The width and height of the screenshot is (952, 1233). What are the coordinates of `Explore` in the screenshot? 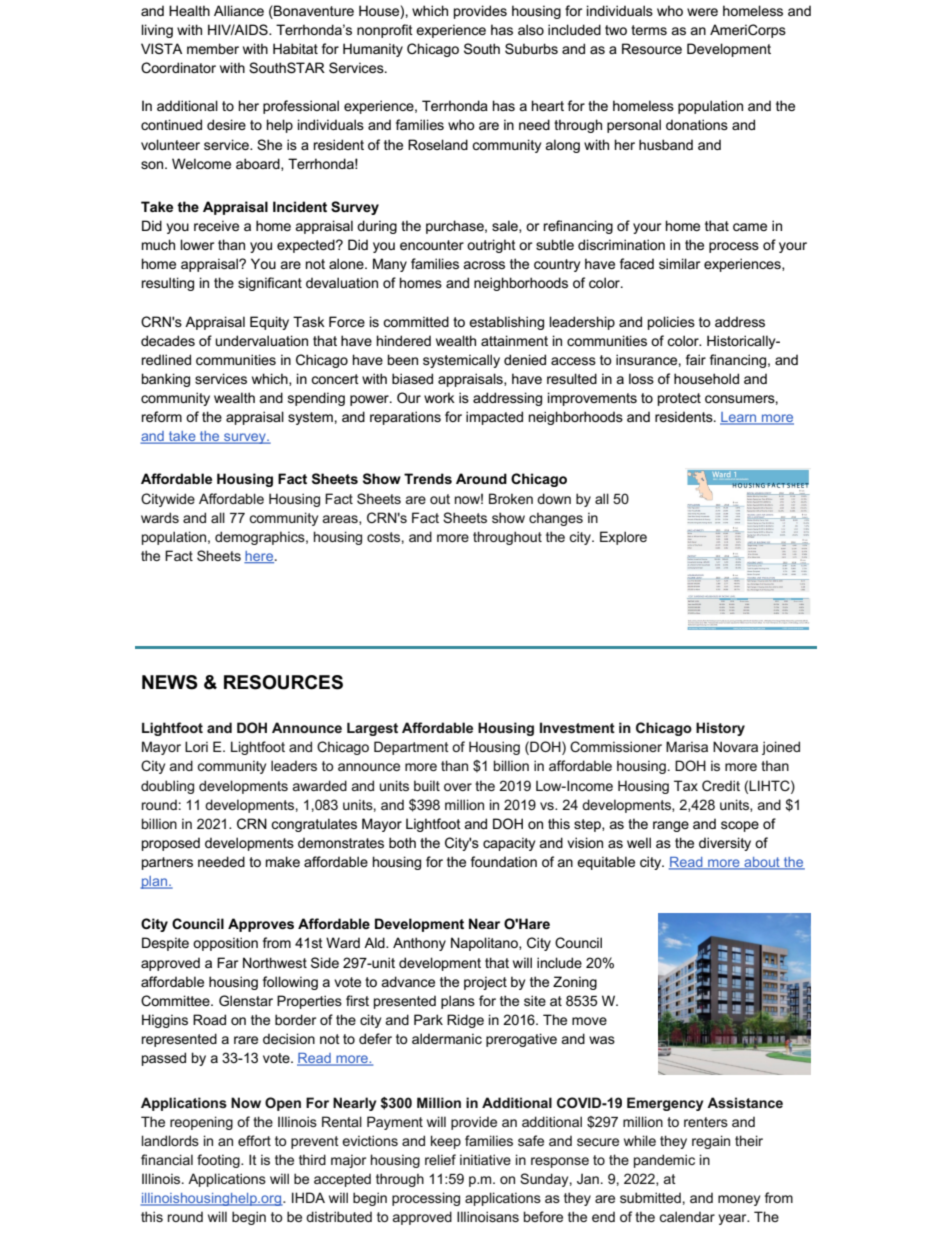 It's located at (623, 538).
